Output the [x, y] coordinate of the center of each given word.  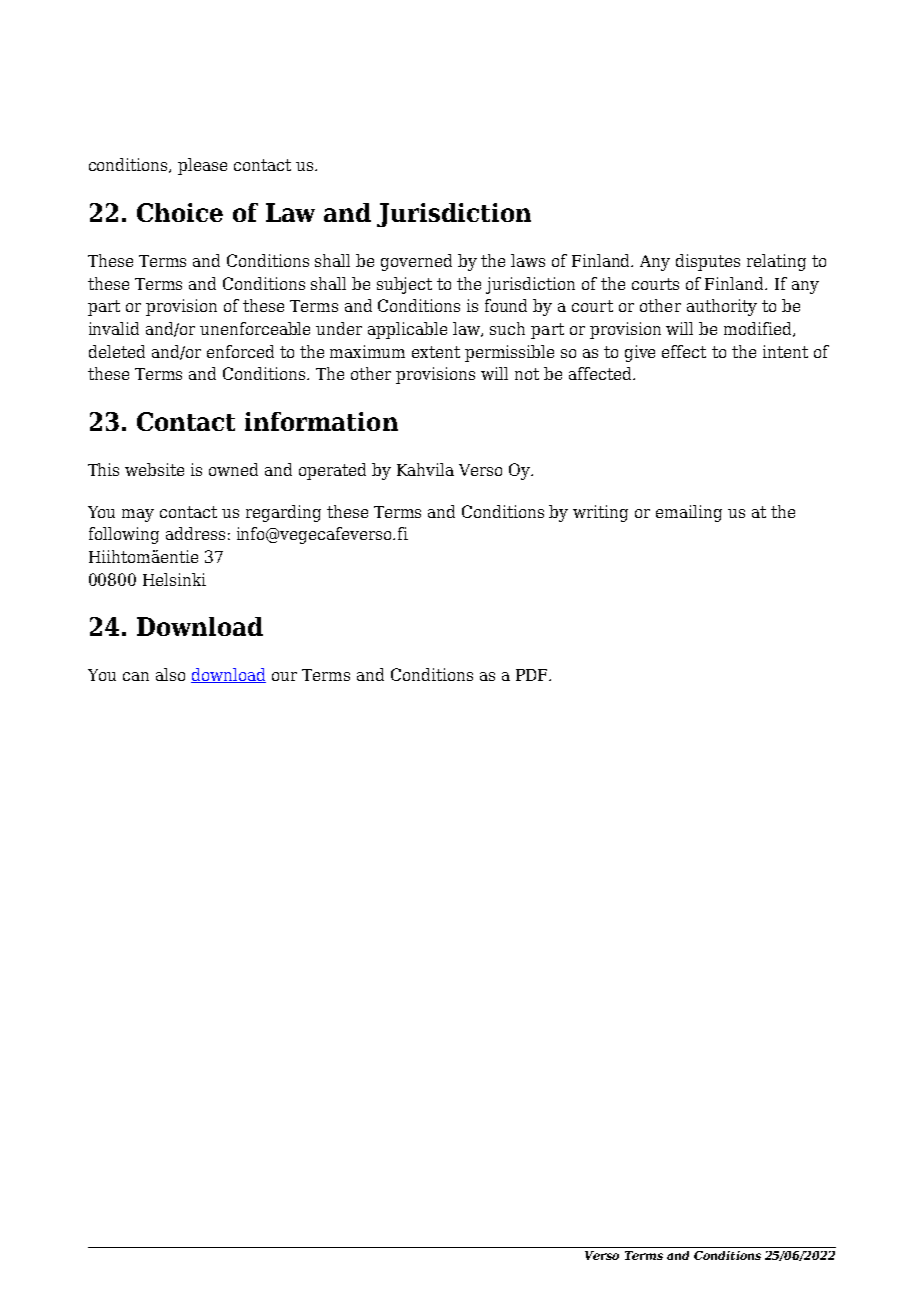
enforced [240, 351]
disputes [708, 262]
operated [332, 471]
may [138, 515]
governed [416, 262]
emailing [689, 513]
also [170, 674]
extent [436, 352]
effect [684, 351]
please [202, 166]
